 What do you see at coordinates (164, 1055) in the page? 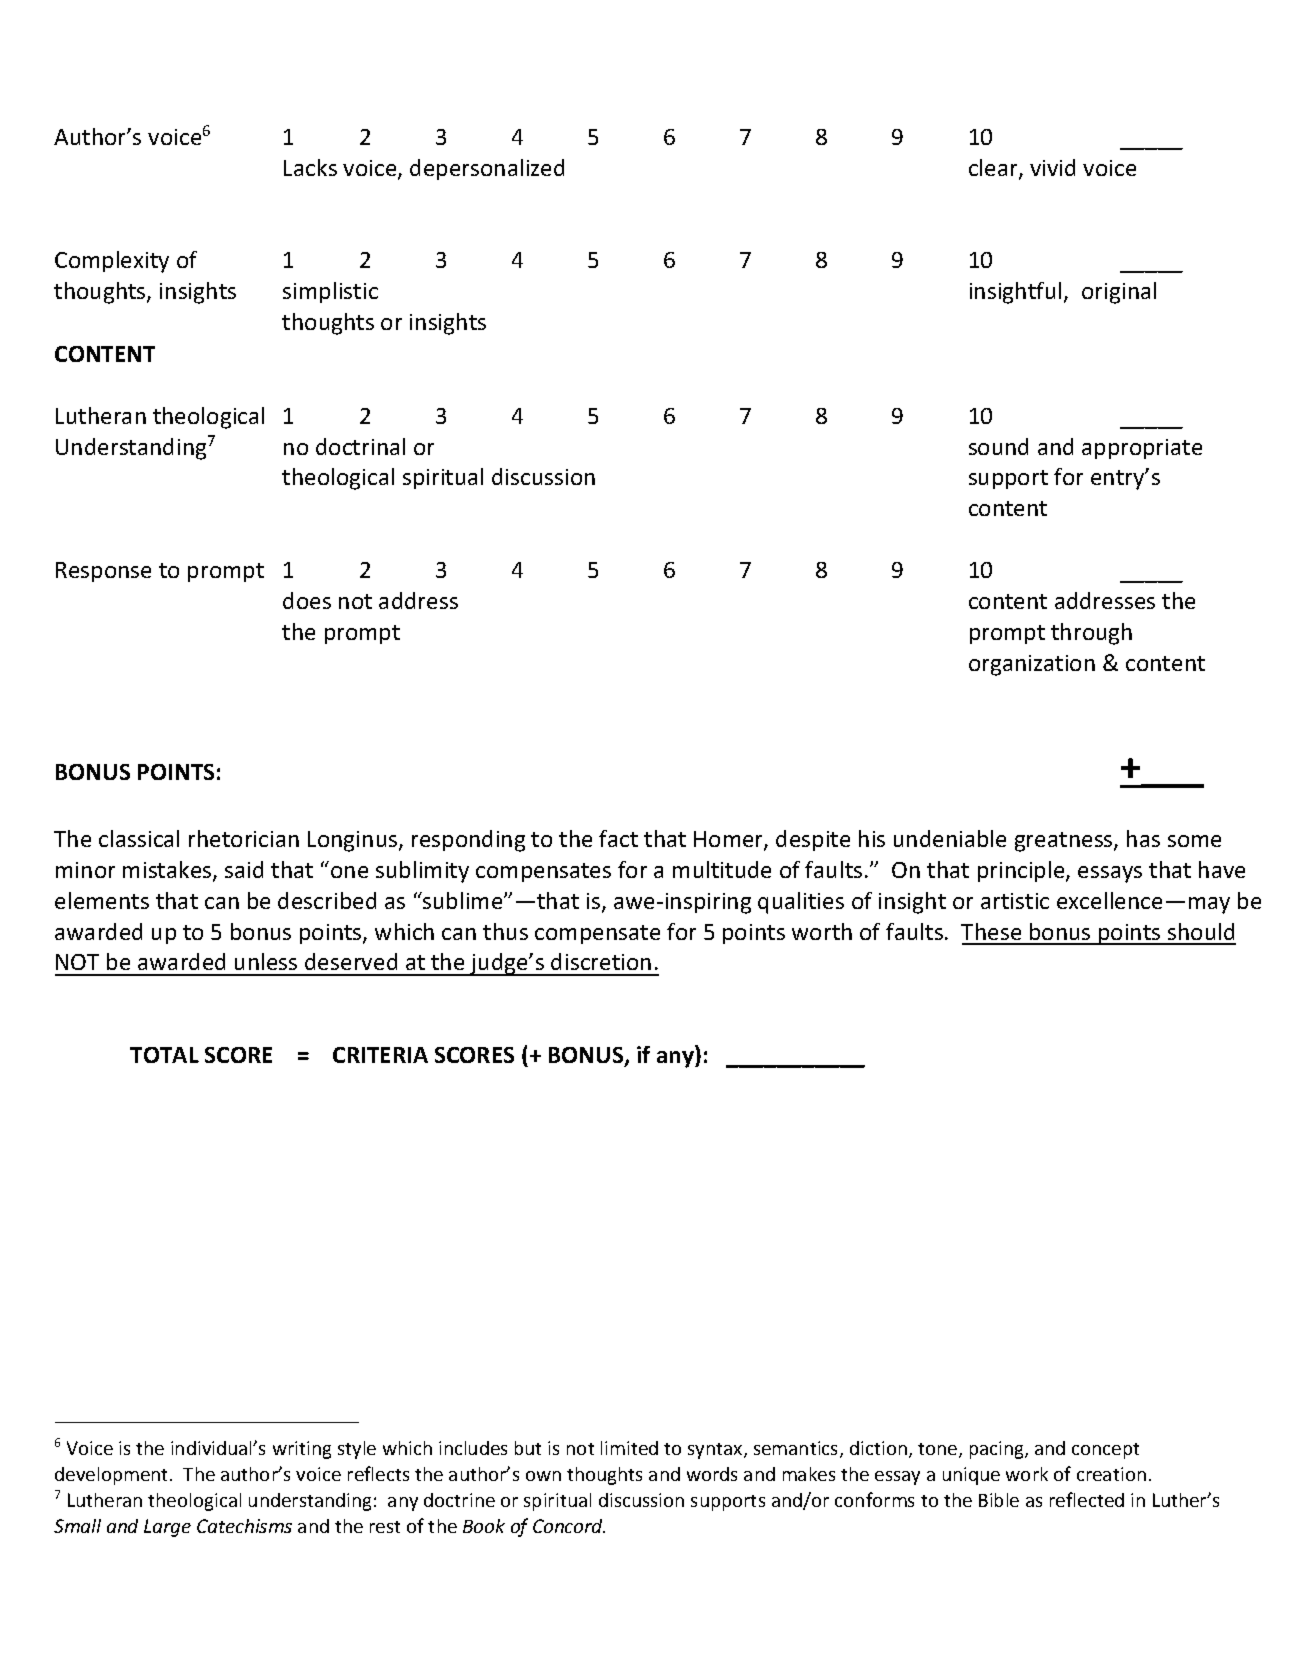
I see `TOTAL` at bounding box center [164, 1055].
